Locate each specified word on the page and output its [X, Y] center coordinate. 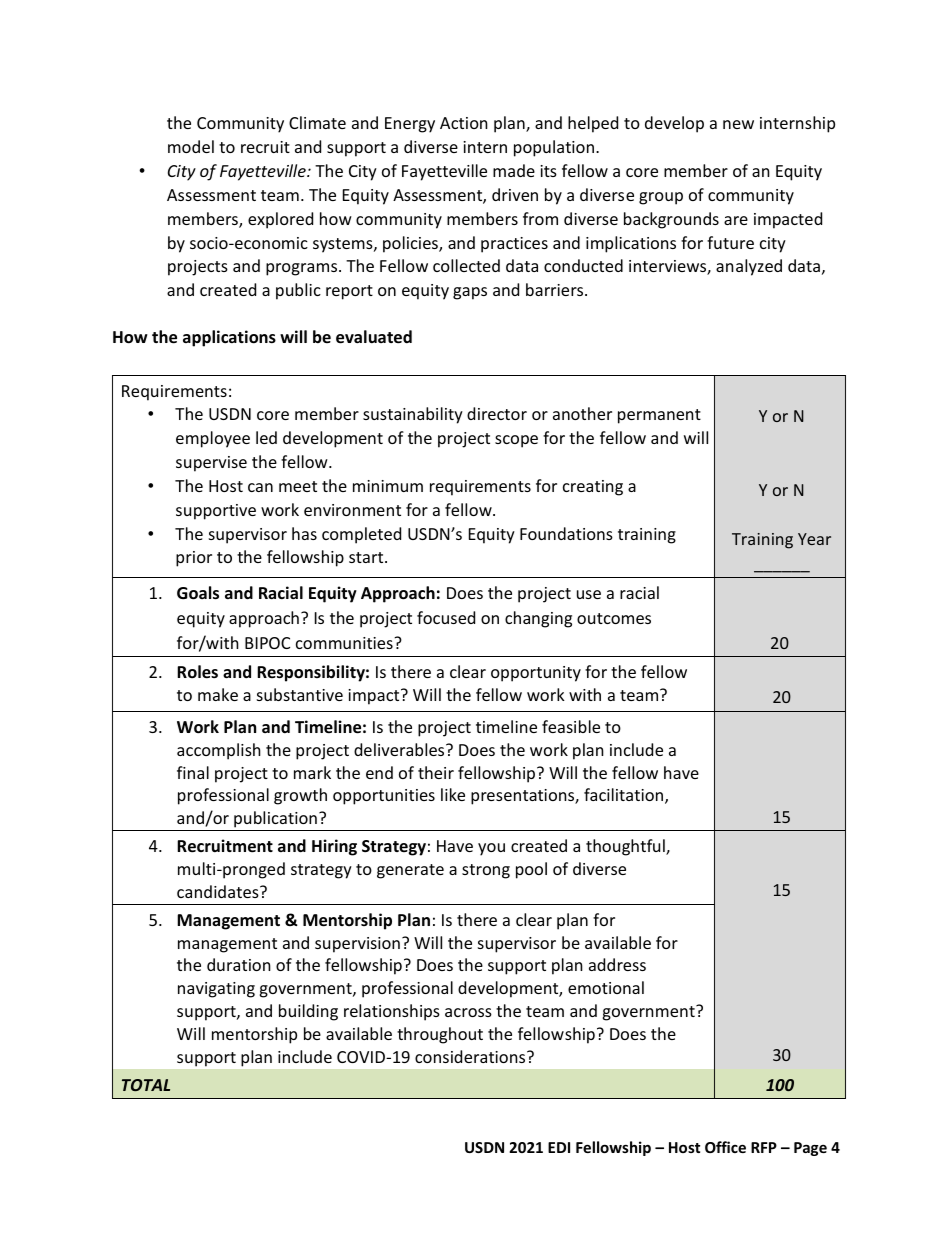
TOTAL [146, 1085]
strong [486, 871]
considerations [471, 1056]
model [191, 146]
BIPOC [267, 643]
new [738, 124]
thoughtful [626, 847]
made [514, 170]
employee [213, 439]
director [497, 413]
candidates [219, 891]
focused [446, 617]
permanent [659, 416]
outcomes [614, 618]
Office [725, 1147]
